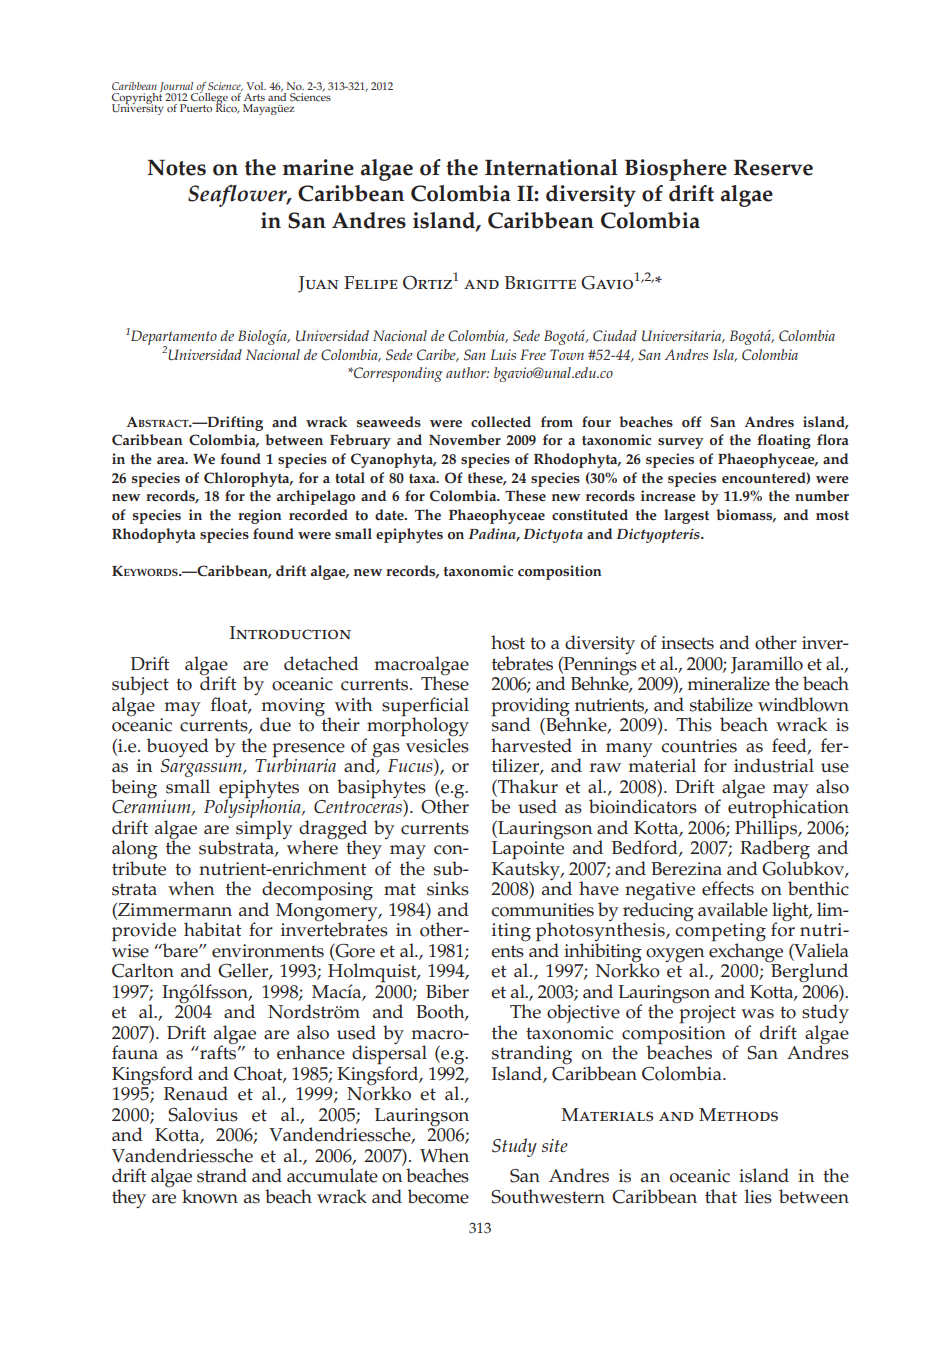  What do you see at coordinates (551, 167) in the page?
I see `International` at bounding box center [551, 167].
